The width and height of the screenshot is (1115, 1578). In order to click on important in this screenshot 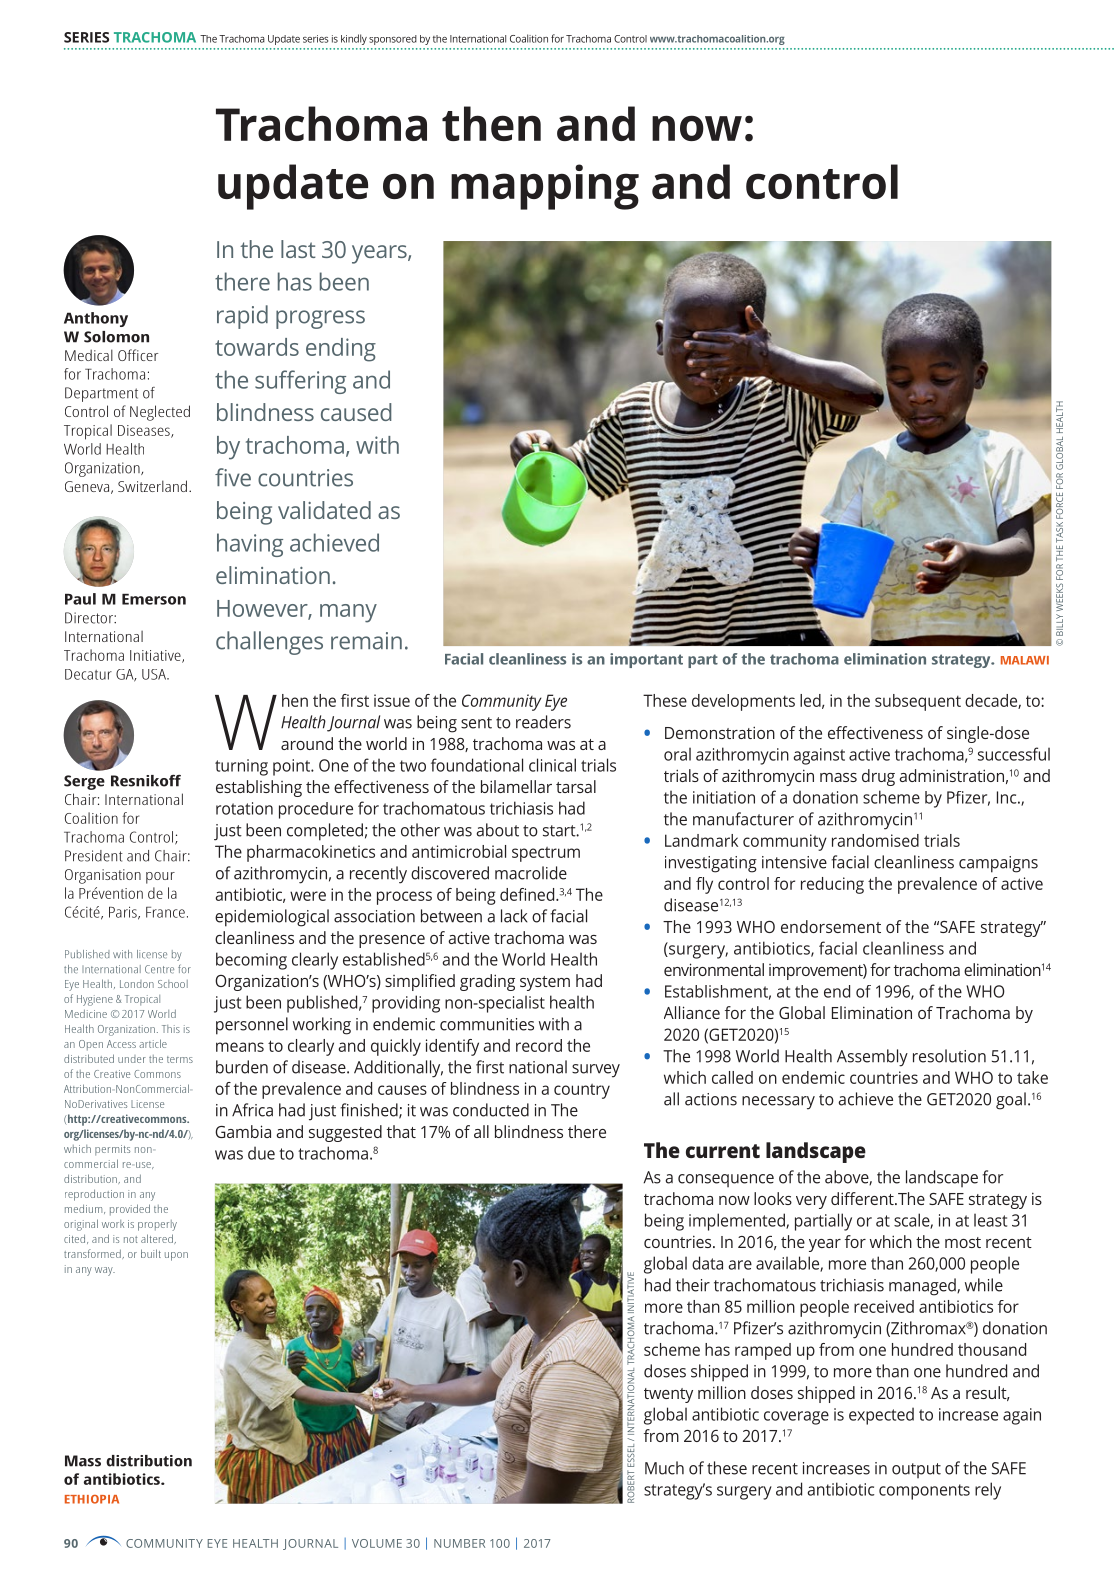, I will do `click(646, 660)`.
